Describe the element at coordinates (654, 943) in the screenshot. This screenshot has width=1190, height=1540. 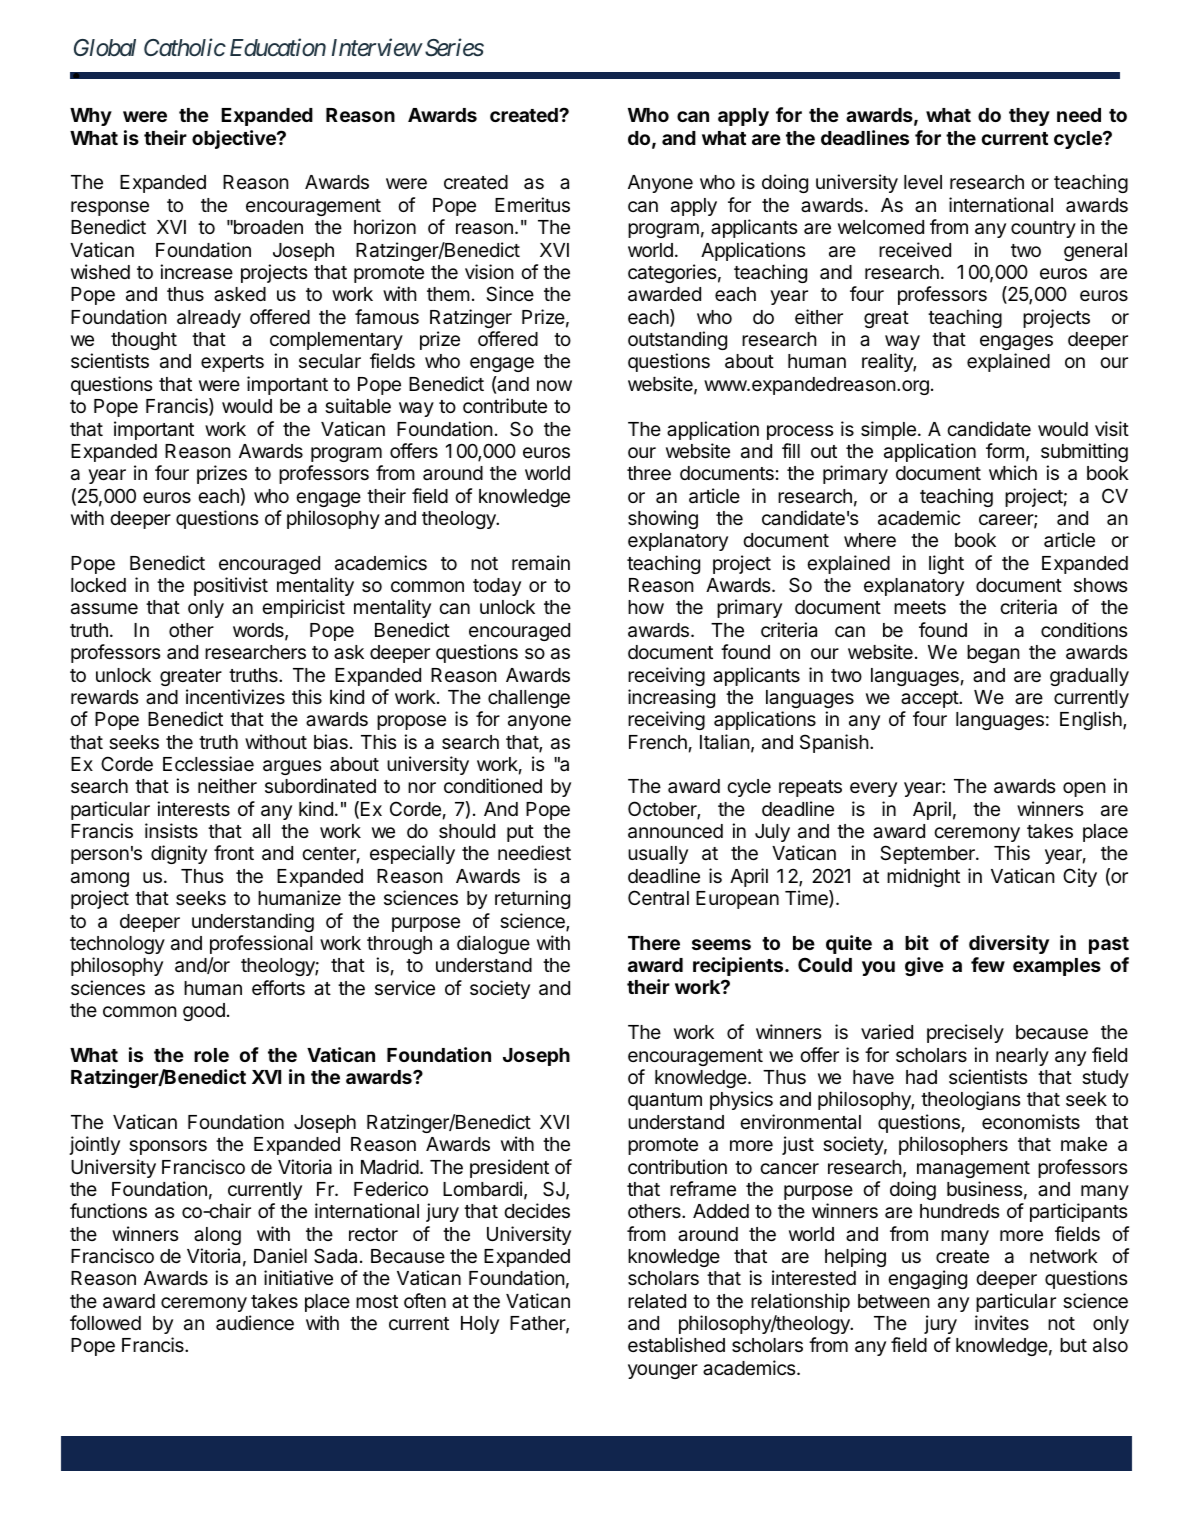
I see `There` at that location.
